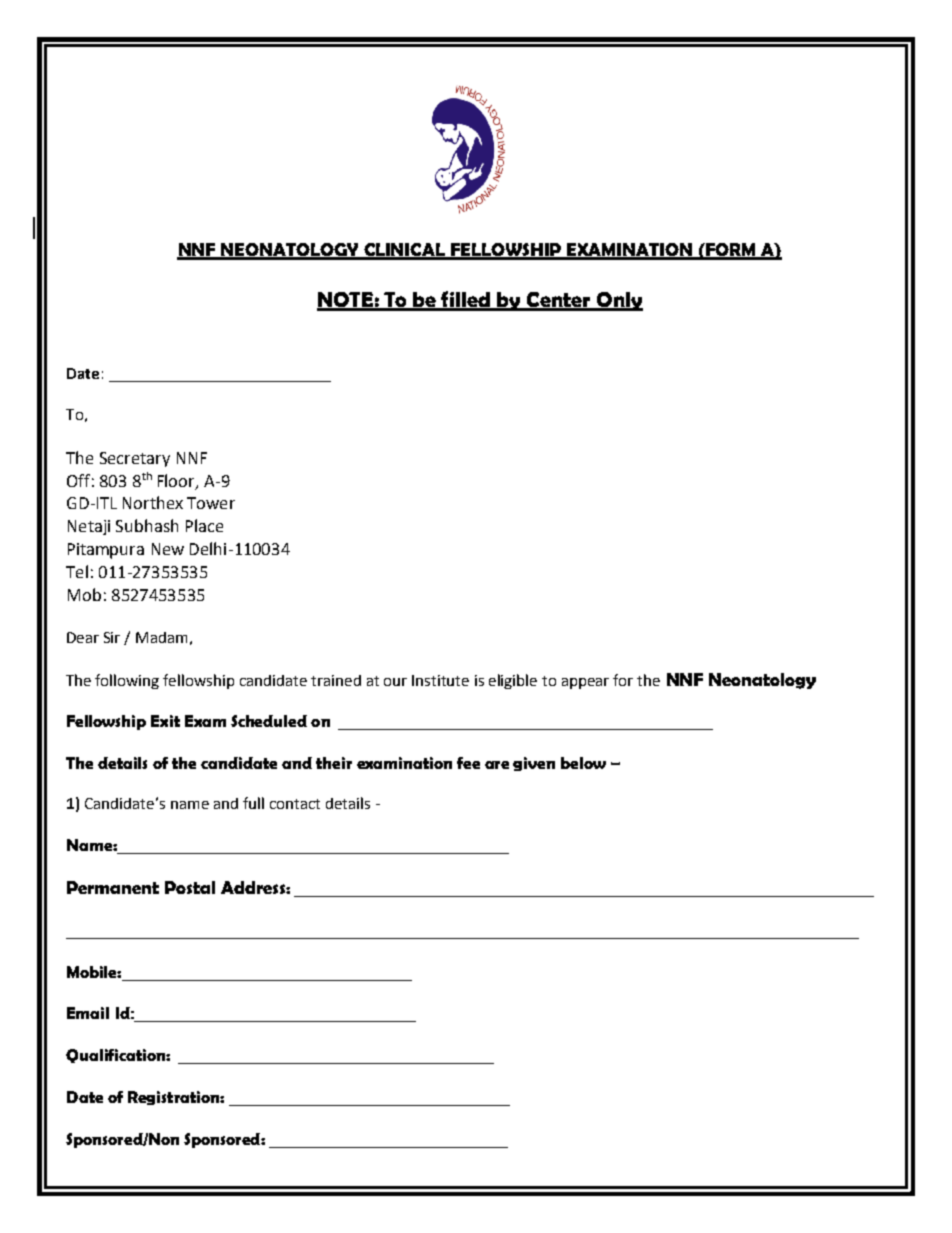 Image resolution: width=952 pixels, height=1233 pixels. I want to click on eligible, so click(513, 681).
